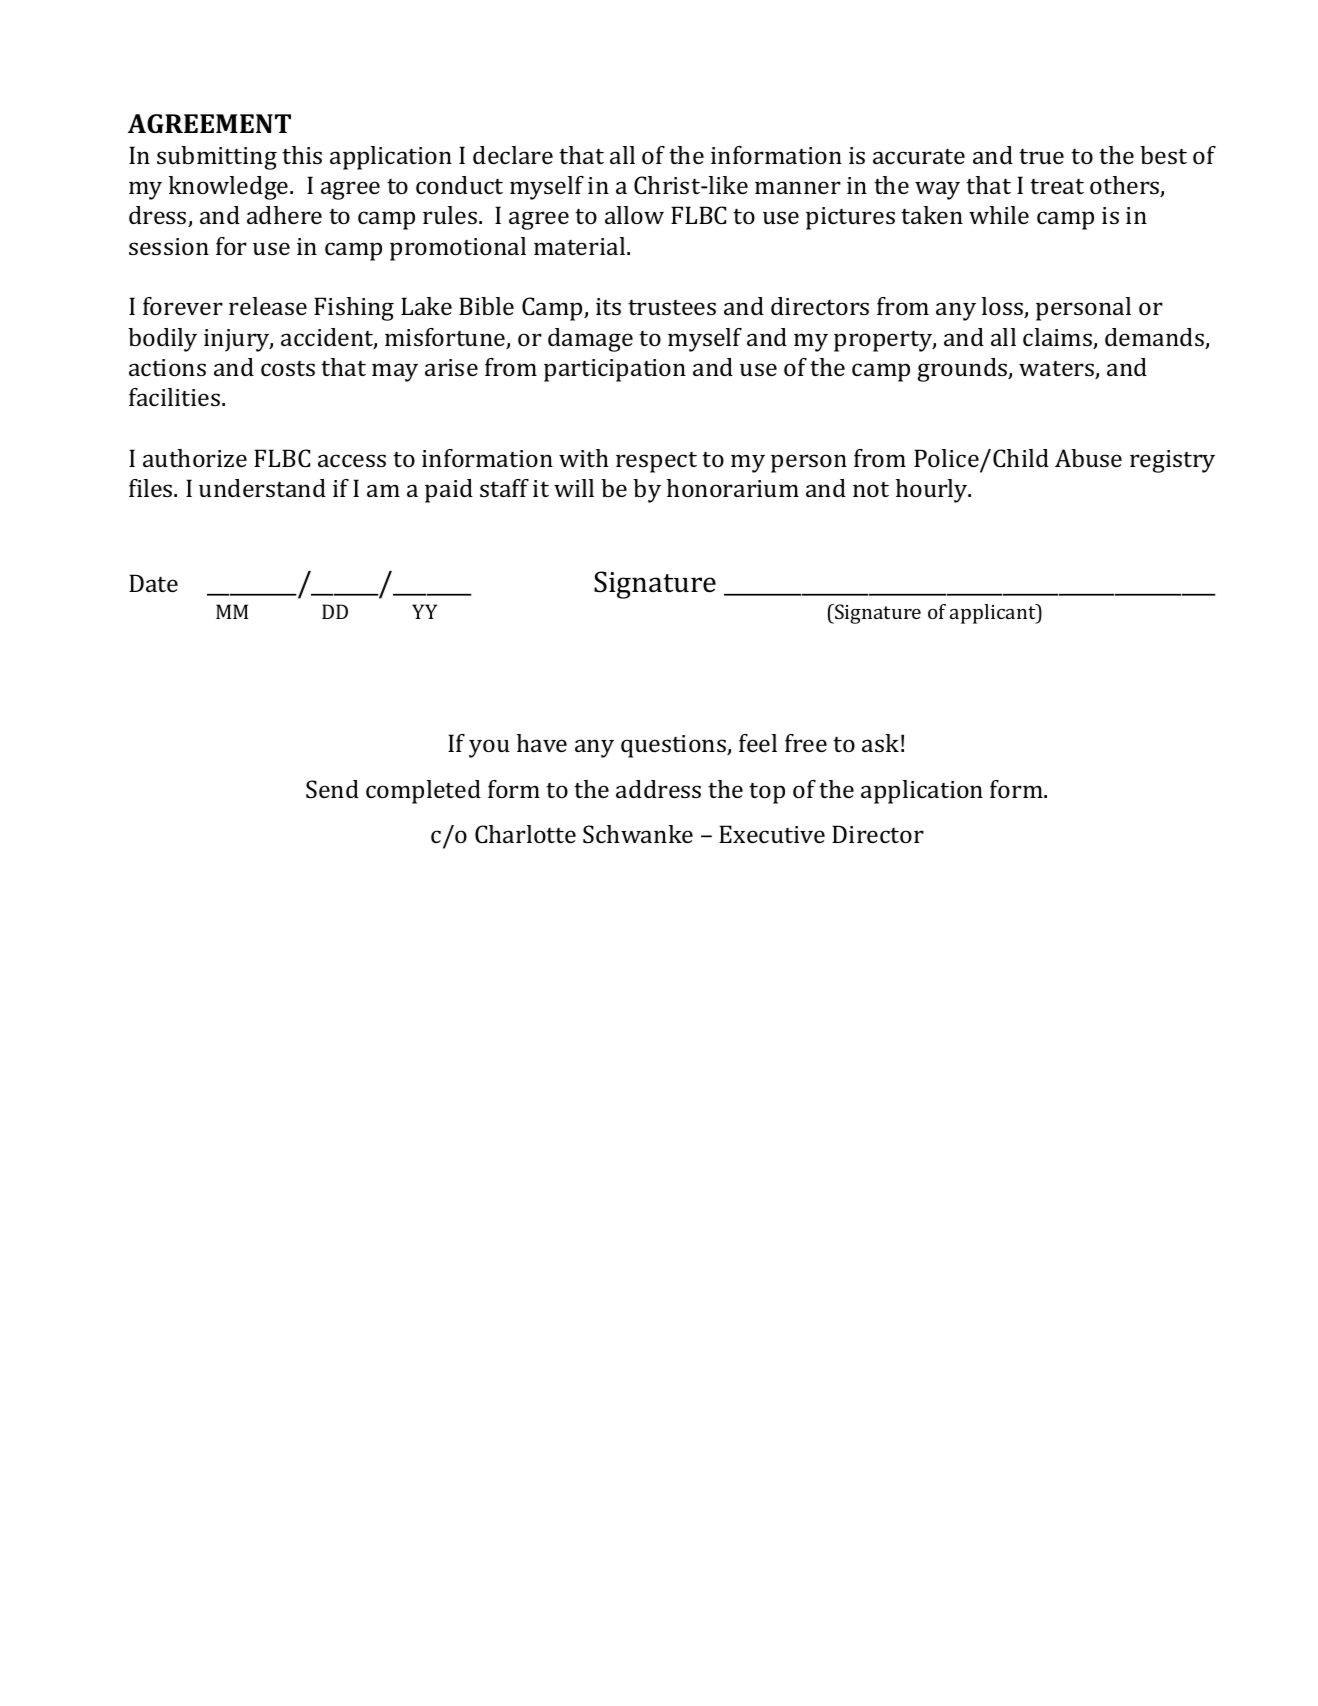 The image size is (1318, 1706). What do you see at coordinates (1088, 458) in the screenshot?
I see `Abuse` at bounding box center [1088, 458].
